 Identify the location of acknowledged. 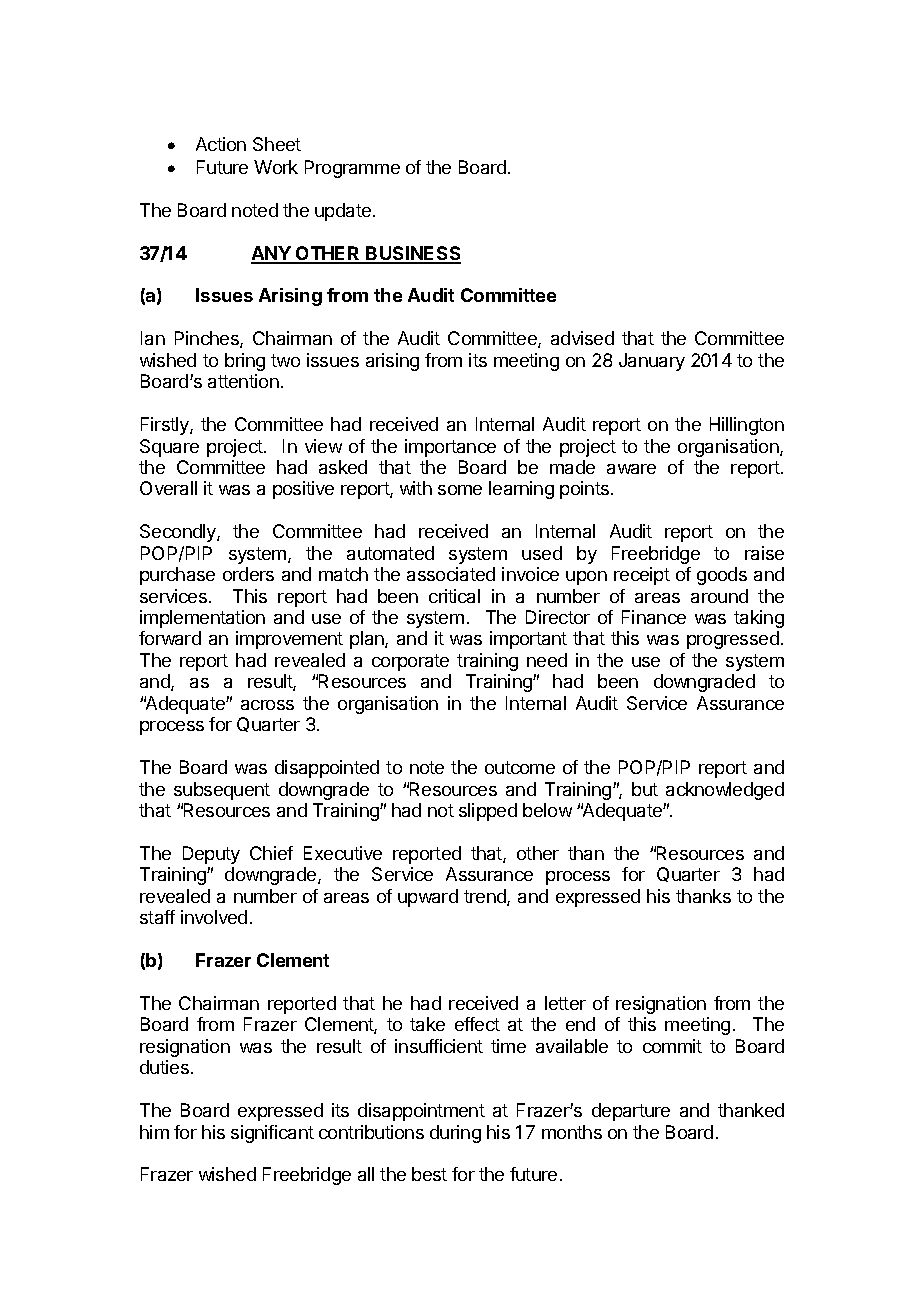
(725, 791).
